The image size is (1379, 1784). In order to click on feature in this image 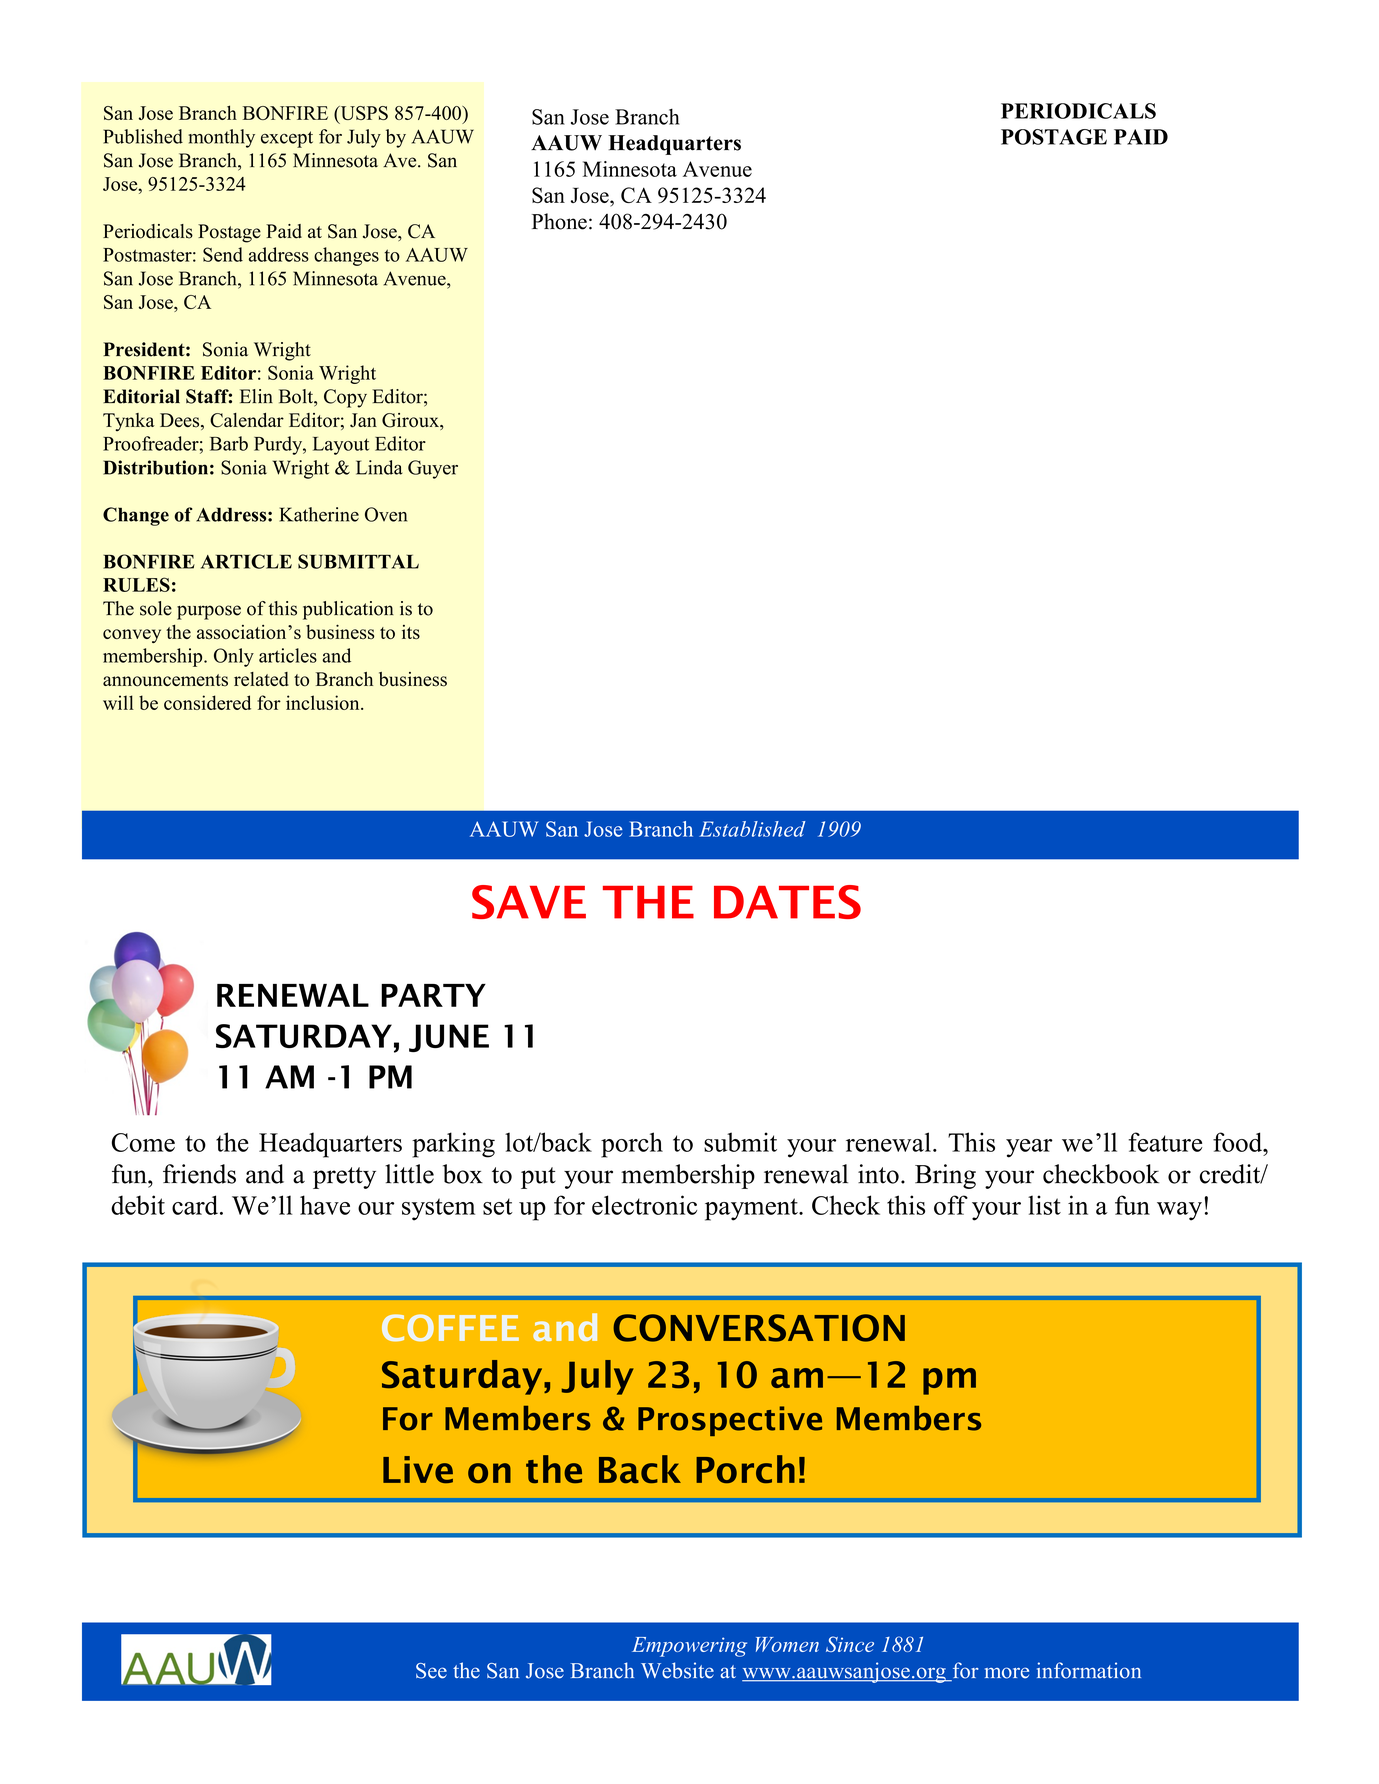, I will do `click(1165, 1142)`.
